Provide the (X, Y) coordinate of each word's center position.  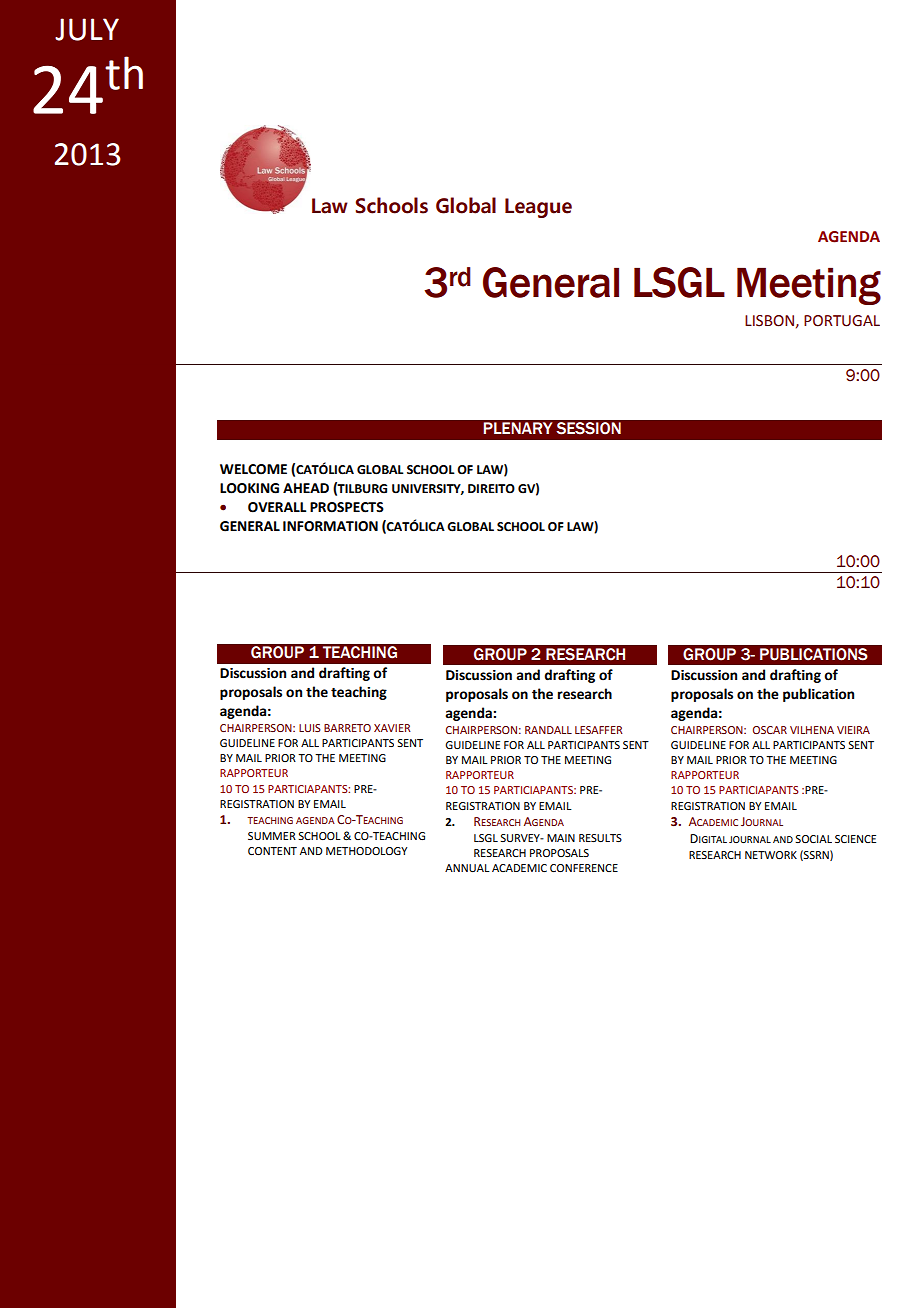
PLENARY (517, 428)
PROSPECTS (347, 507)
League (538, 208)
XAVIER (392, 728)
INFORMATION (330, 526)
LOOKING (249, 488)
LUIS (310, 728)
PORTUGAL (842, 321)
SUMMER (272, 836)
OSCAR (770, 730)
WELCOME (253, 469)
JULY (87, 29)
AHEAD (306, 488)
